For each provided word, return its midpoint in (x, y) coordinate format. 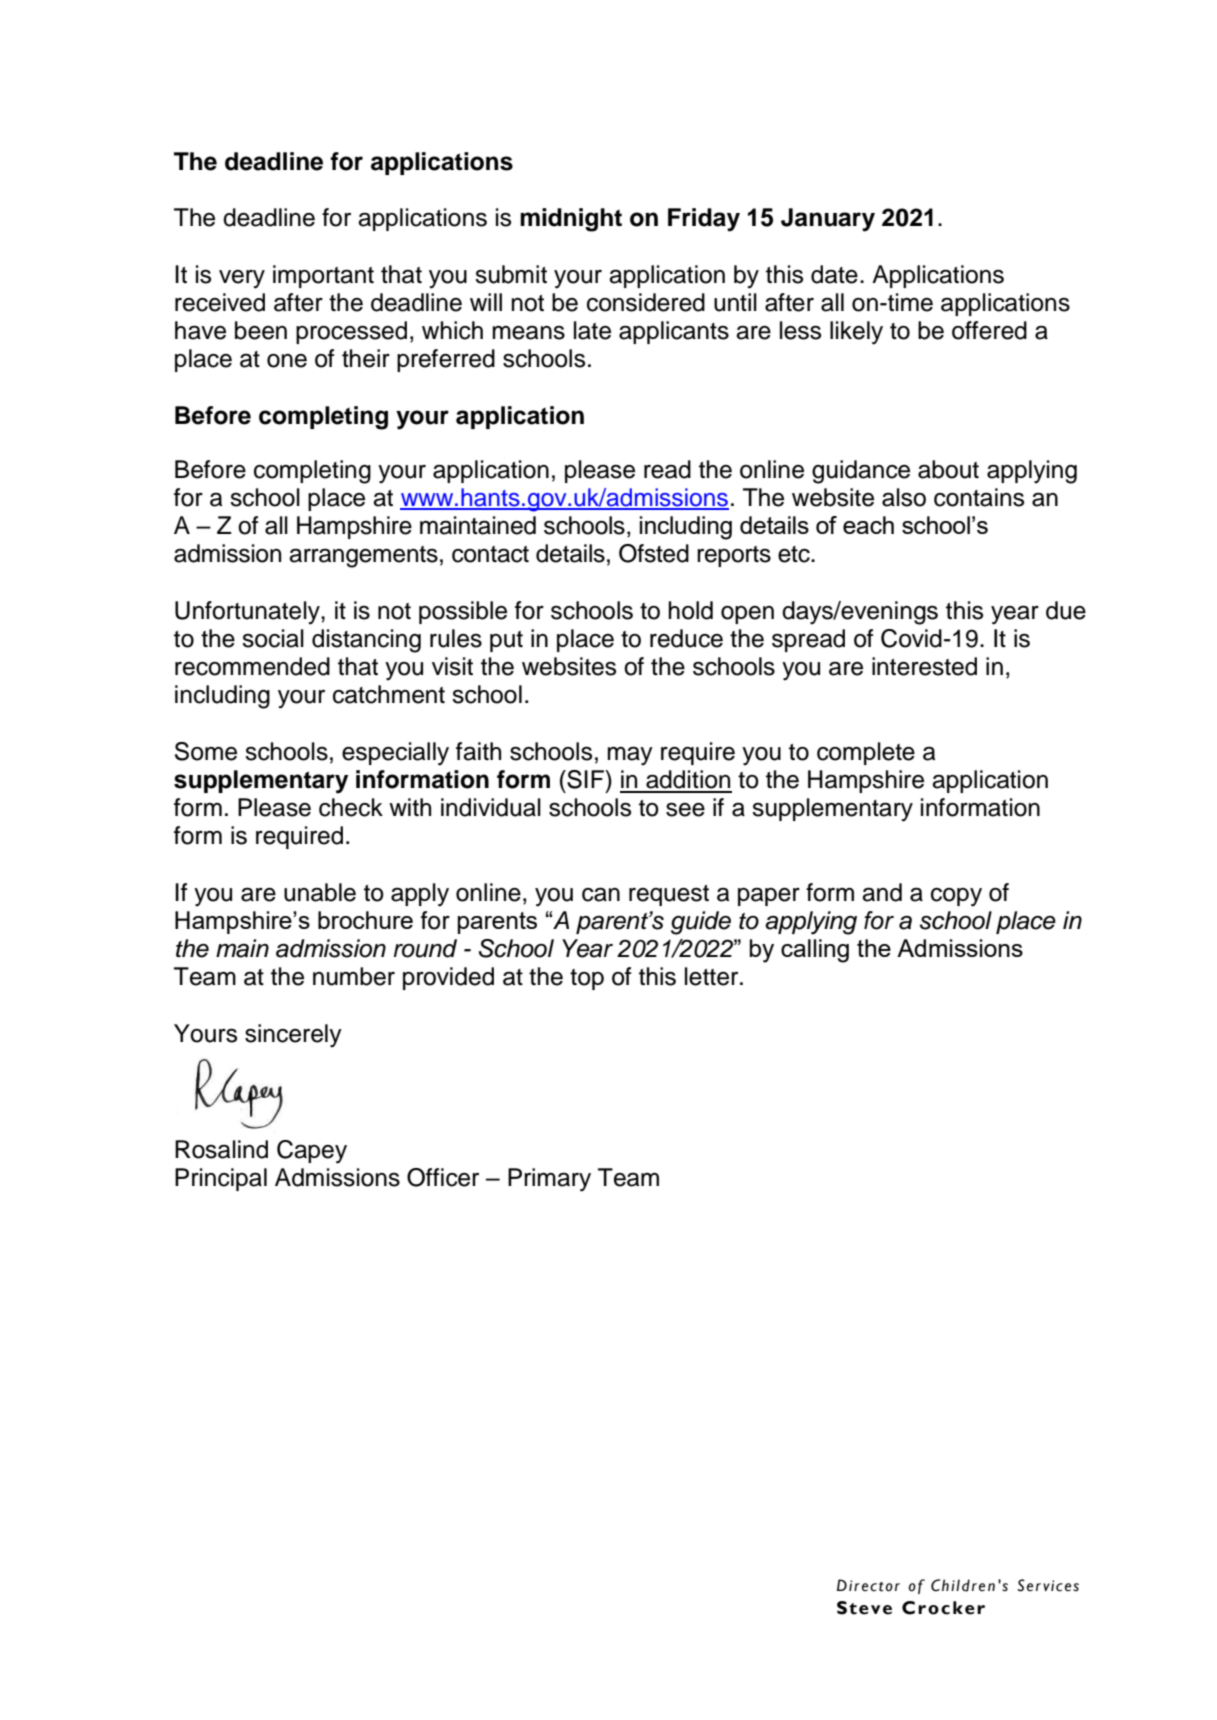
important (323, 276)
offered (989, 330)
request (669, 895)
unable (320, 892)
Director (868, 1585)
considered (646, 302)
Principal (221, 1179)
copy (956, 897)
